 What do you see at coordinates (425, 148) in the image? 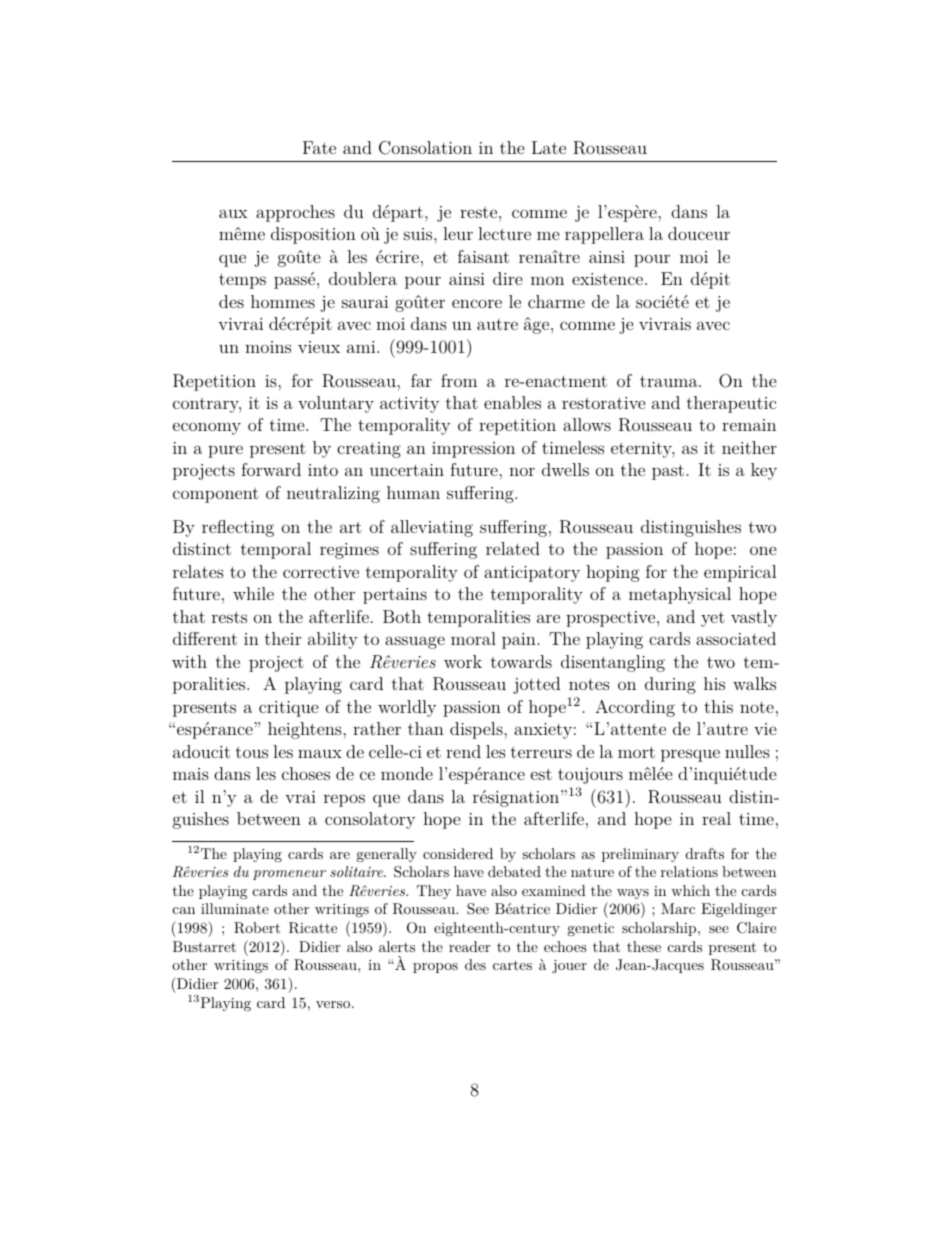
I see `Consolation` at bounding box center [425, 148].
